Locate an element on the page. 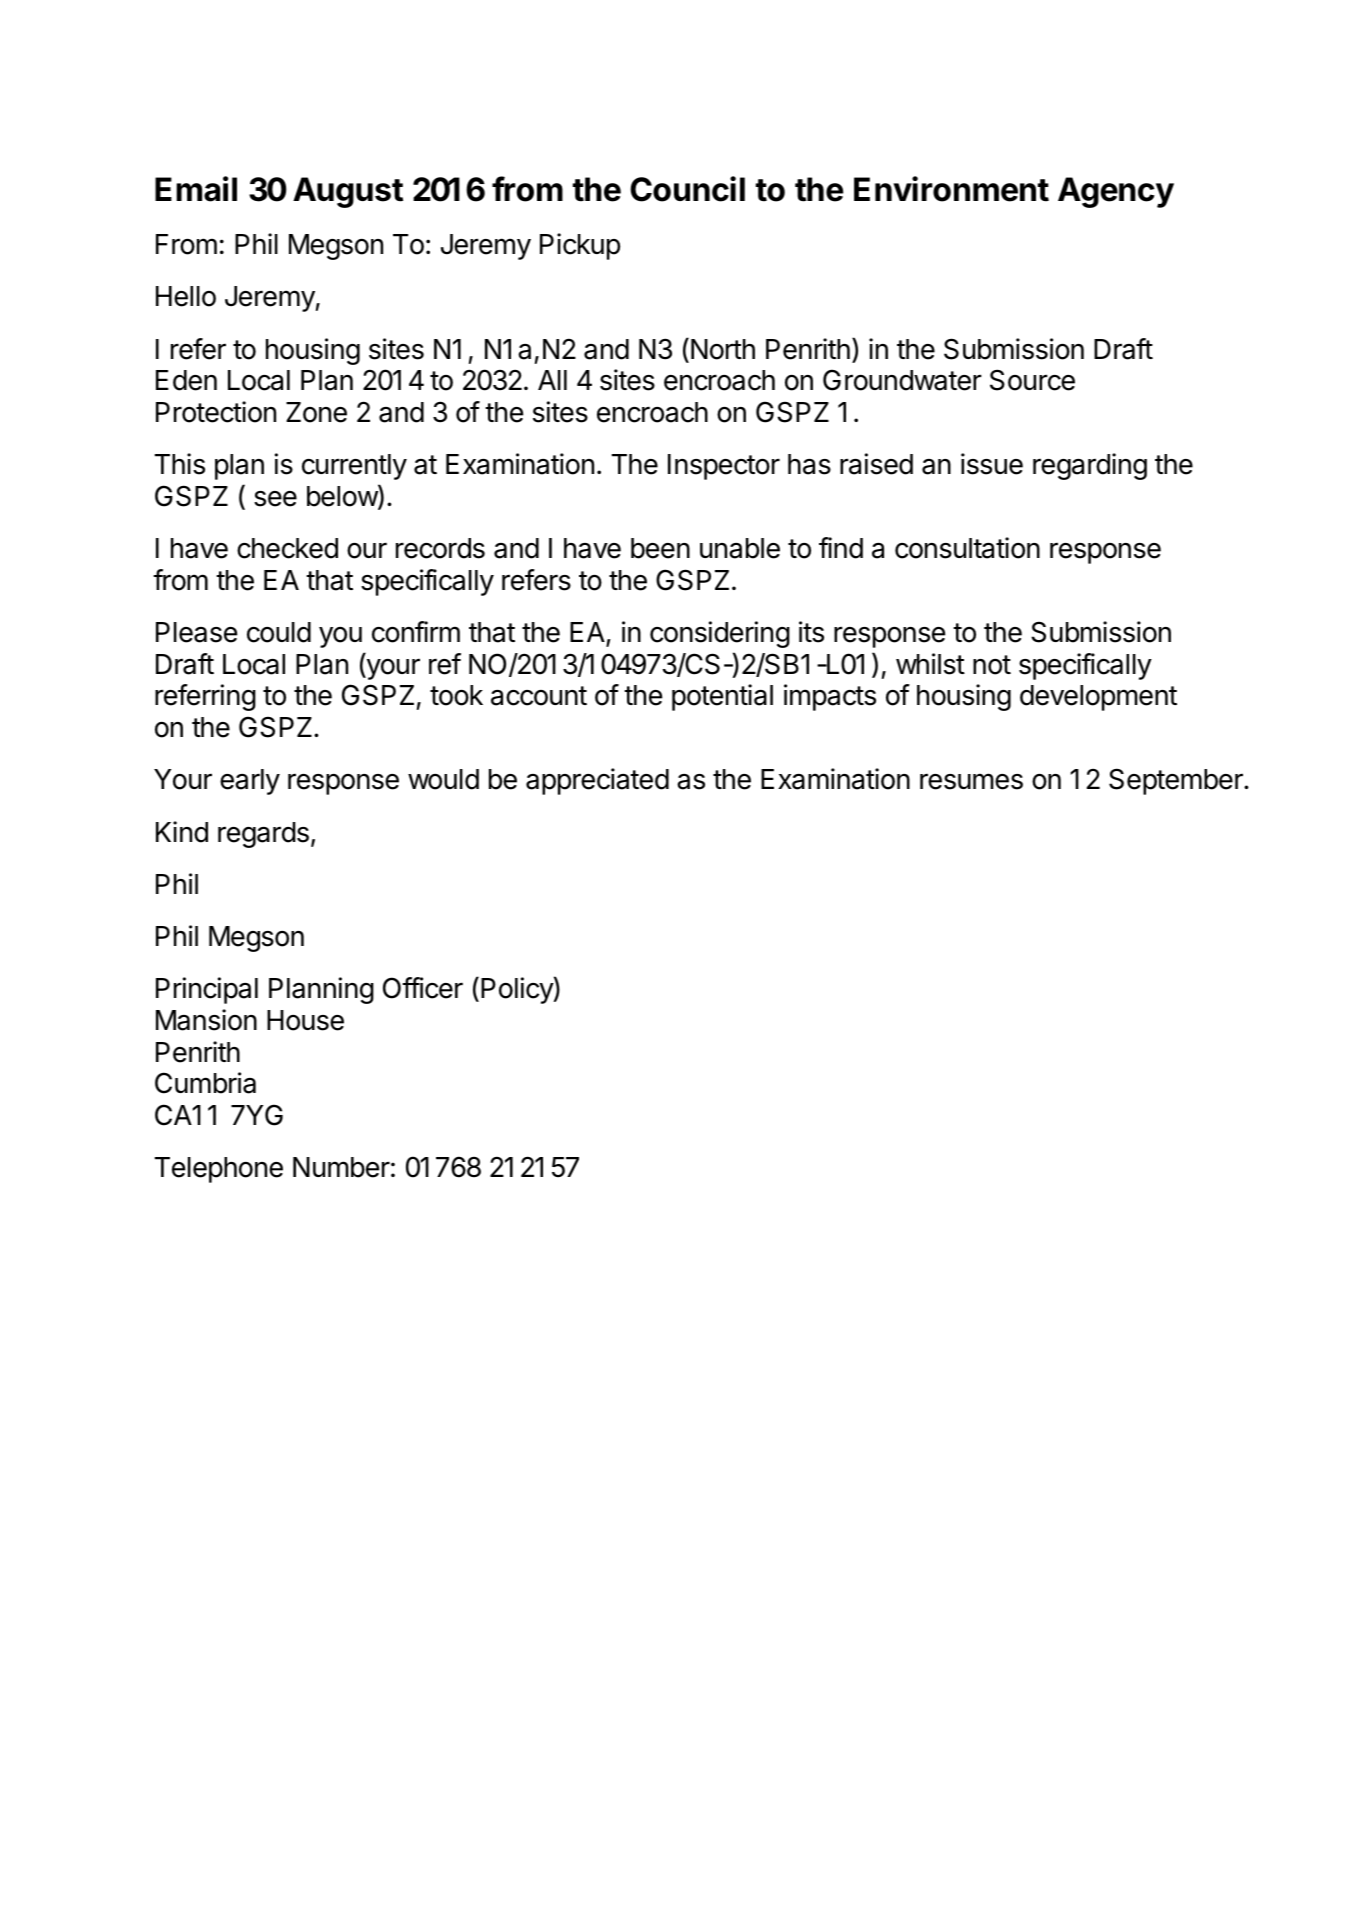 Image resolution: width=1365 pixels, height=1930 pixels. appreciated is located at coordinates (597, 781).
